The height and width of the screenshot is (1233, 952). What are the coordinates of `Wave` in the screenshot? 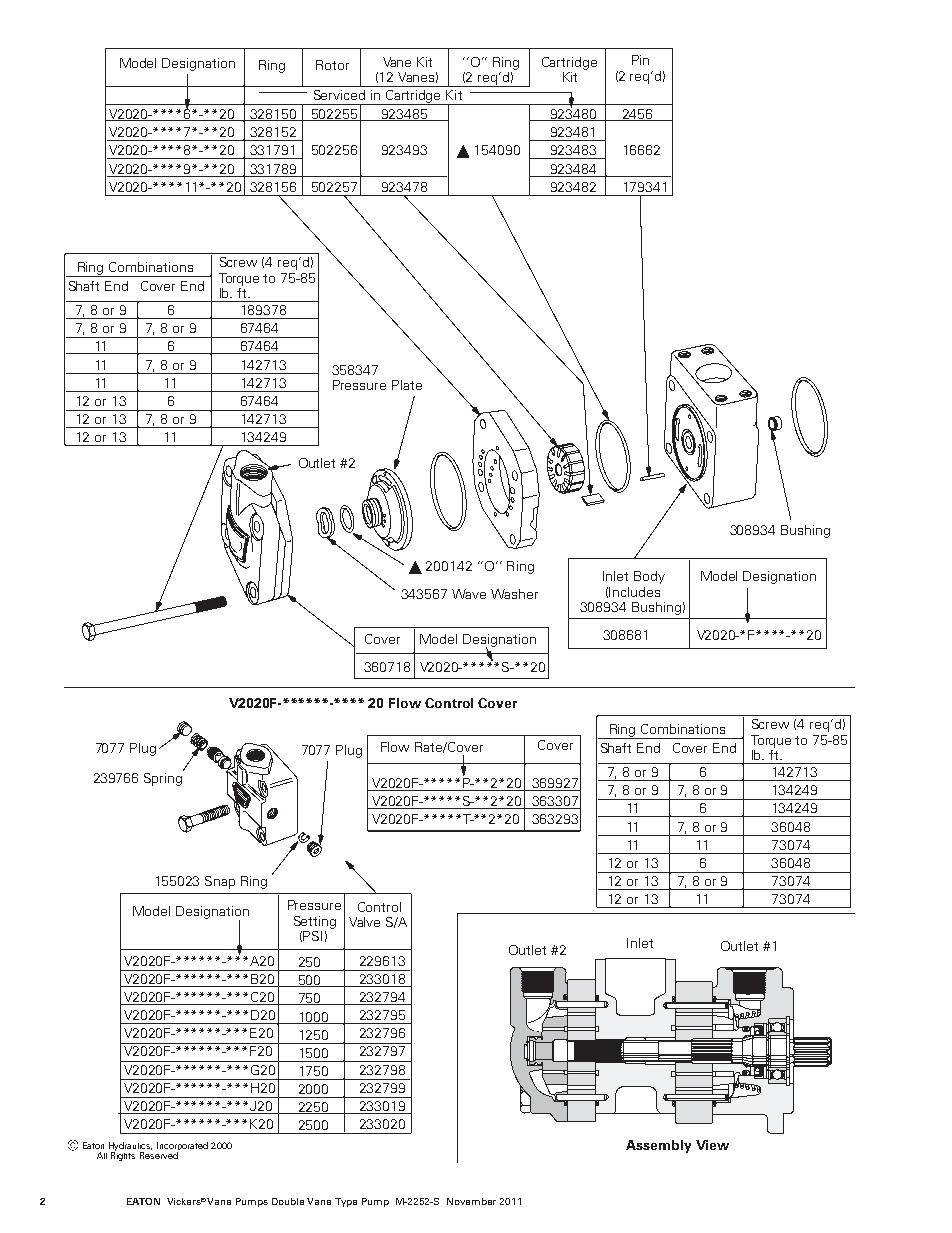 It's located at (469, 594).
